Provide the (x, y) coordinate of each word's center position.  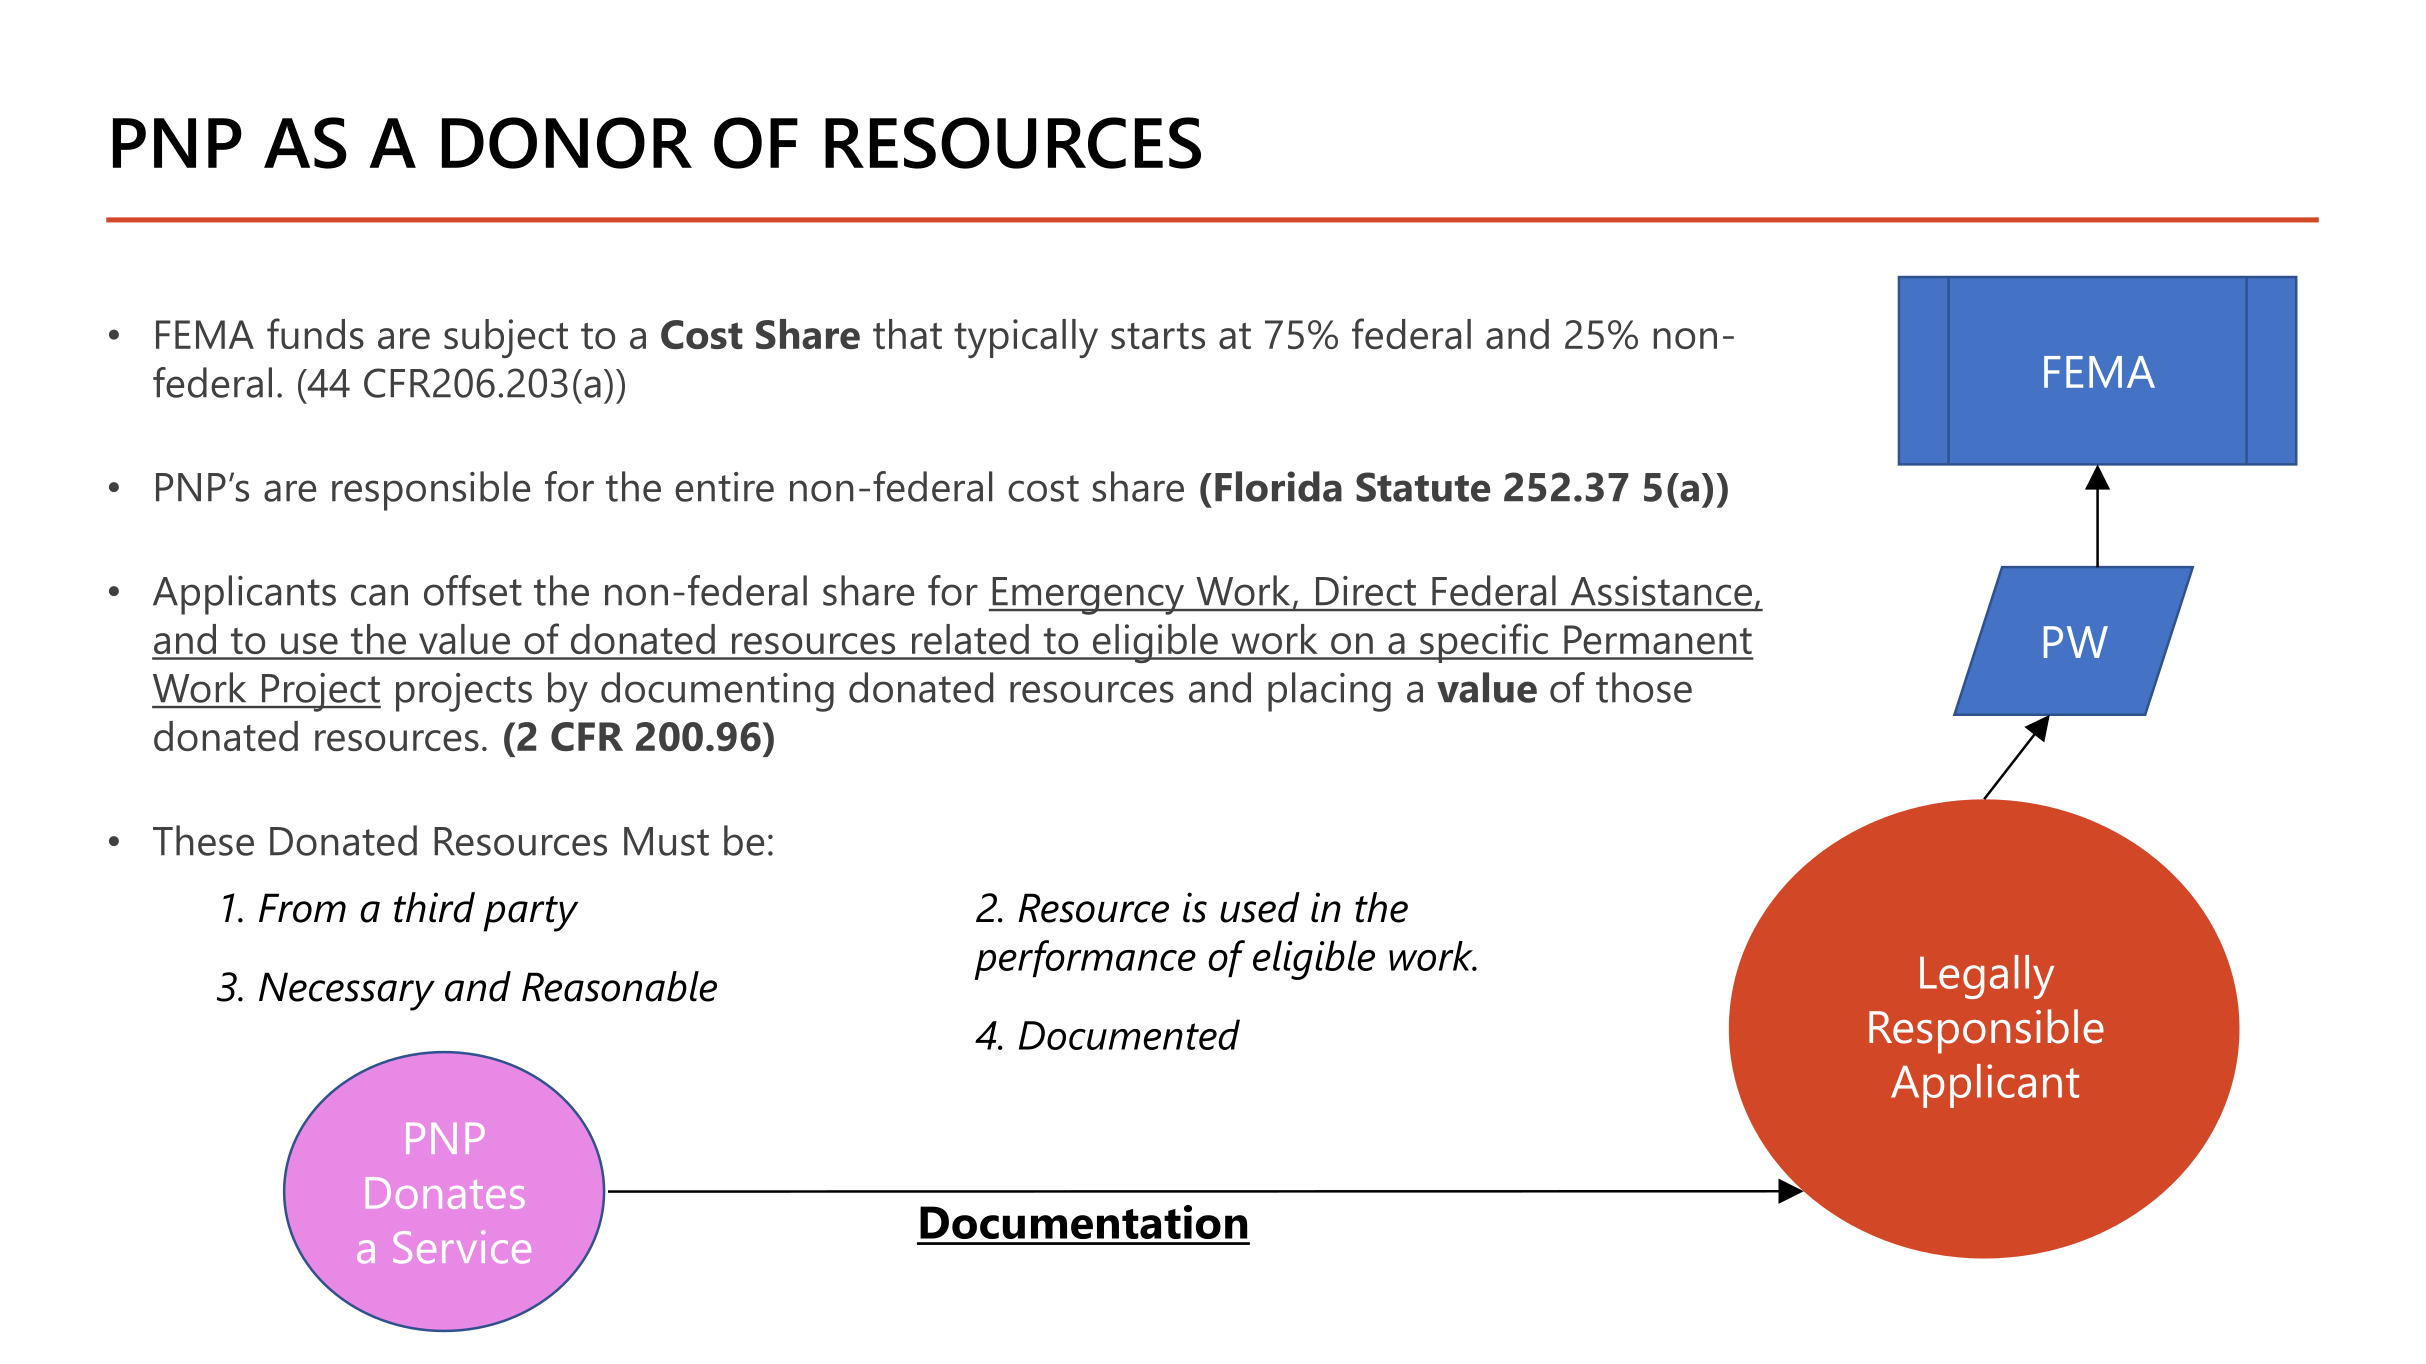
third (434, 907)
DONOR (567, 143)
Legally (1987, 977)
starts (1158, 336)
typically (1026, 338)
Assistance (1661, 591)
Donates (445, 1193)
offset (473, 590)
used (1260, 907)
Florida (1278, 486)
